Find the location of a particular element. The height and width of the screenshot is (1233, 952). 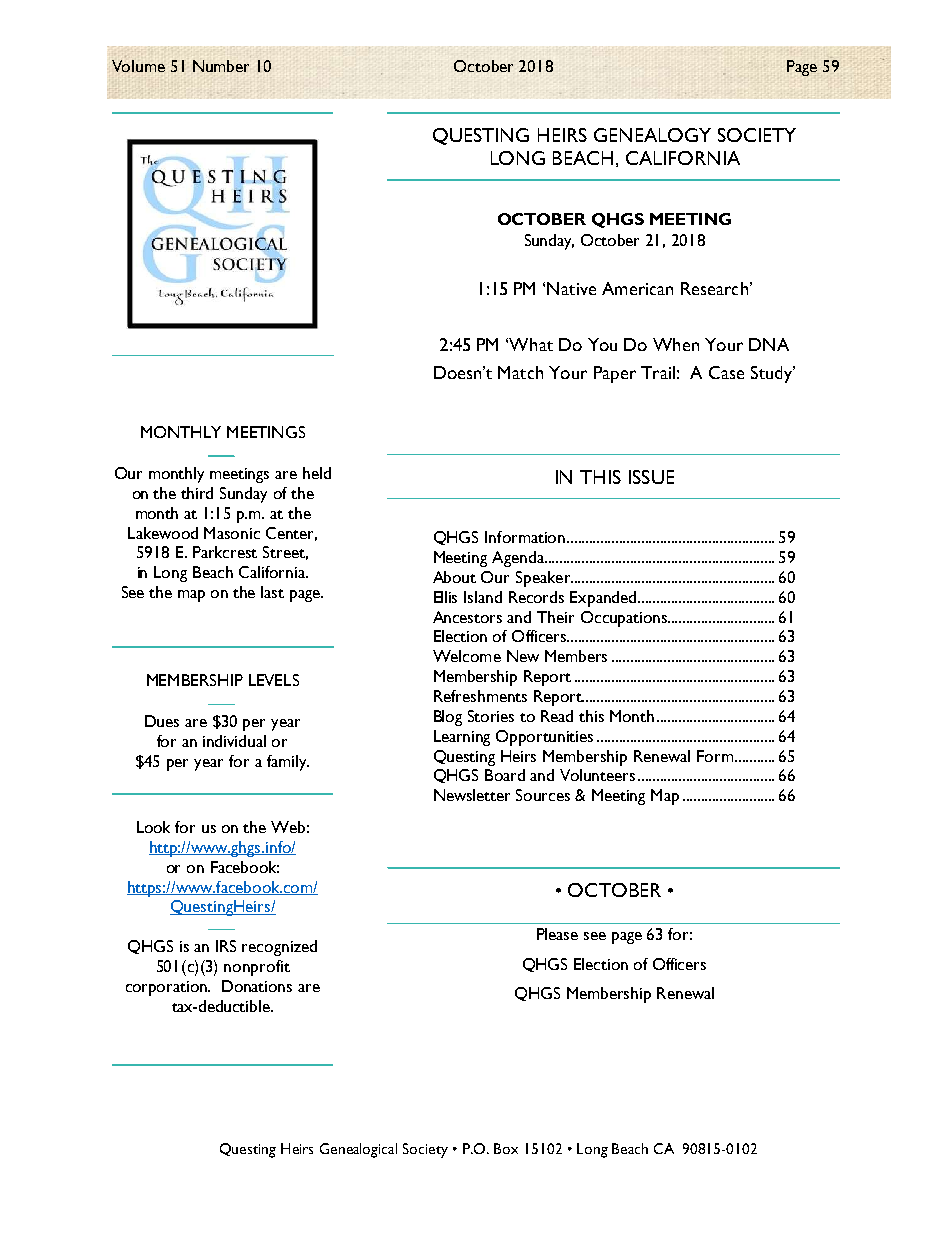

GENEALOGY is located at coordinates (652, 135).
